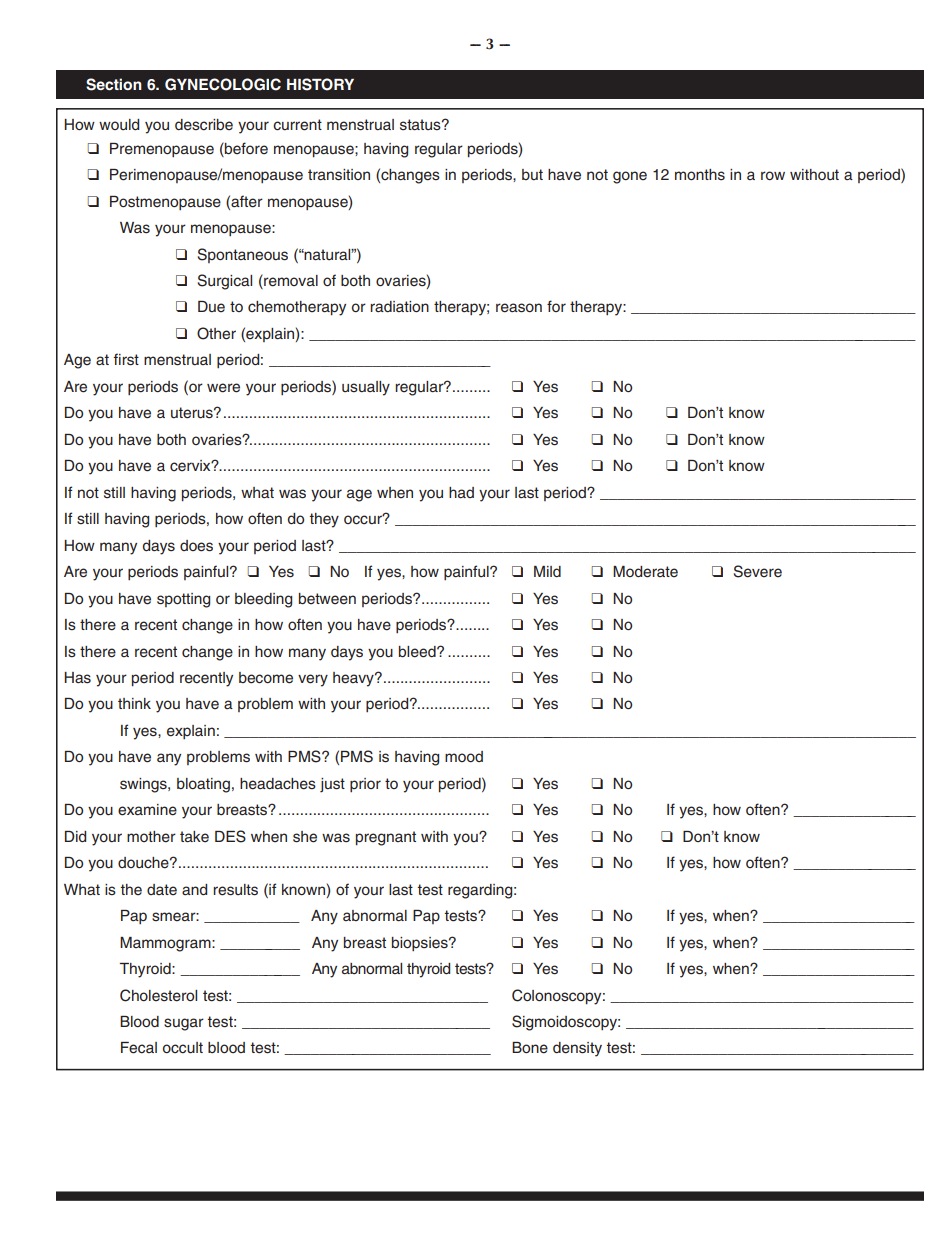 Image resolution: width=952 pixels, height=1233 pixels. What do you see at coordinates (184, 1024) in the screenshot?
I see `sugar` at bounding box center [184, 1024].
